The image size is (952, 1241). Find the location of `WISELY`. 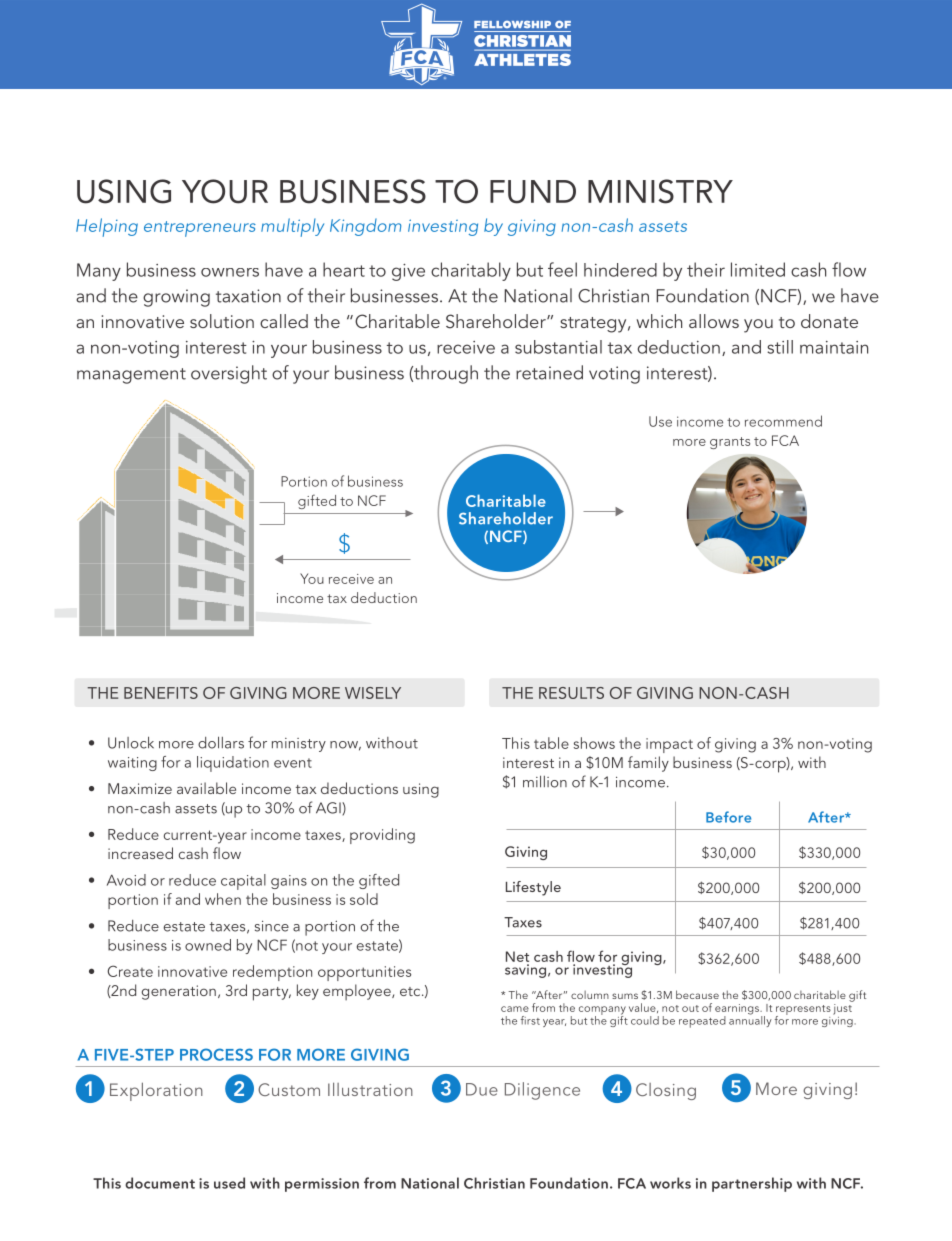

WISELY is located at coordinates (373, 693).
